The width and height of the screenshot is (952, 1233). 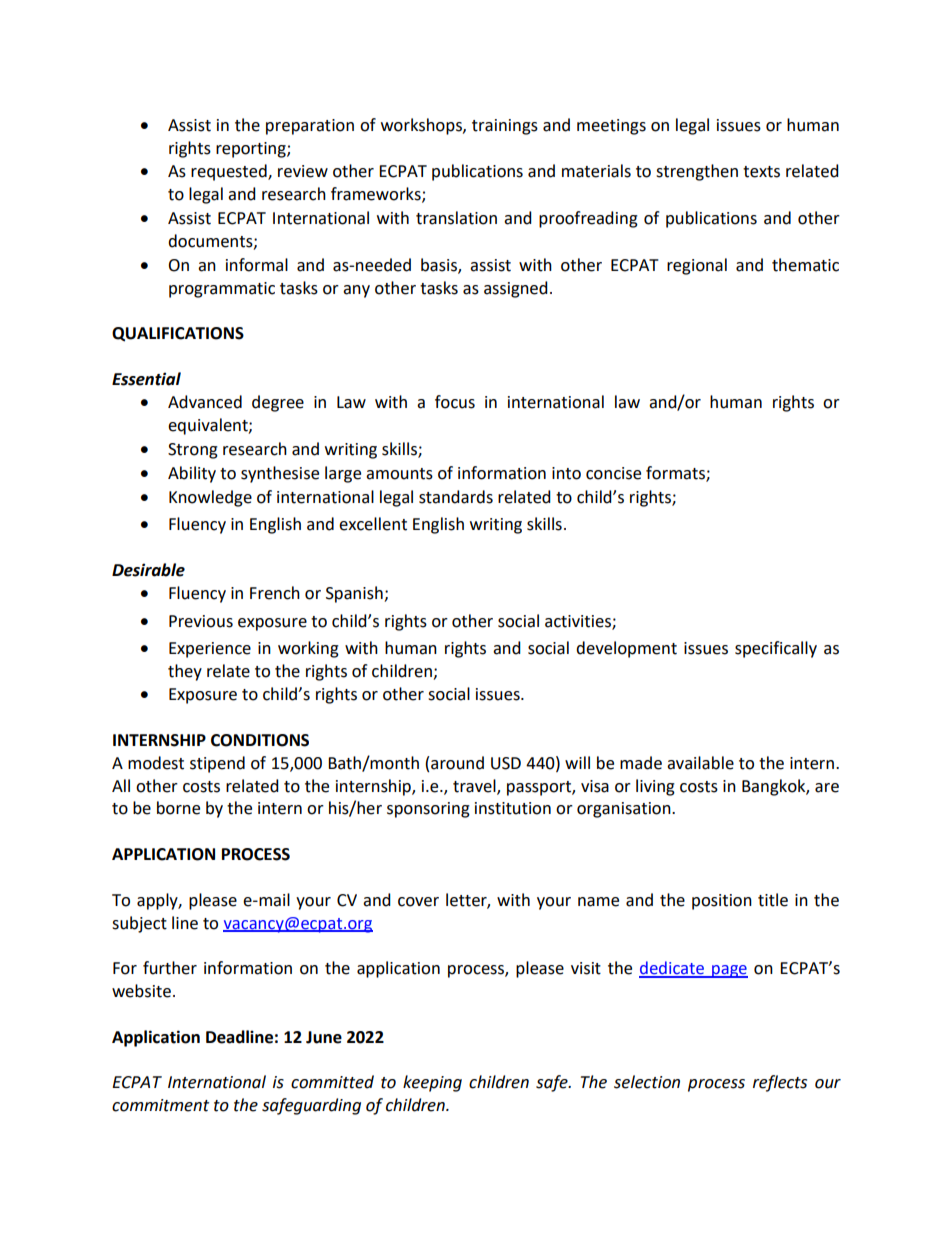 What do you see at coordinates (230, 172) in the screenshot?
I see `requested` at bounding box center [230, 172].
